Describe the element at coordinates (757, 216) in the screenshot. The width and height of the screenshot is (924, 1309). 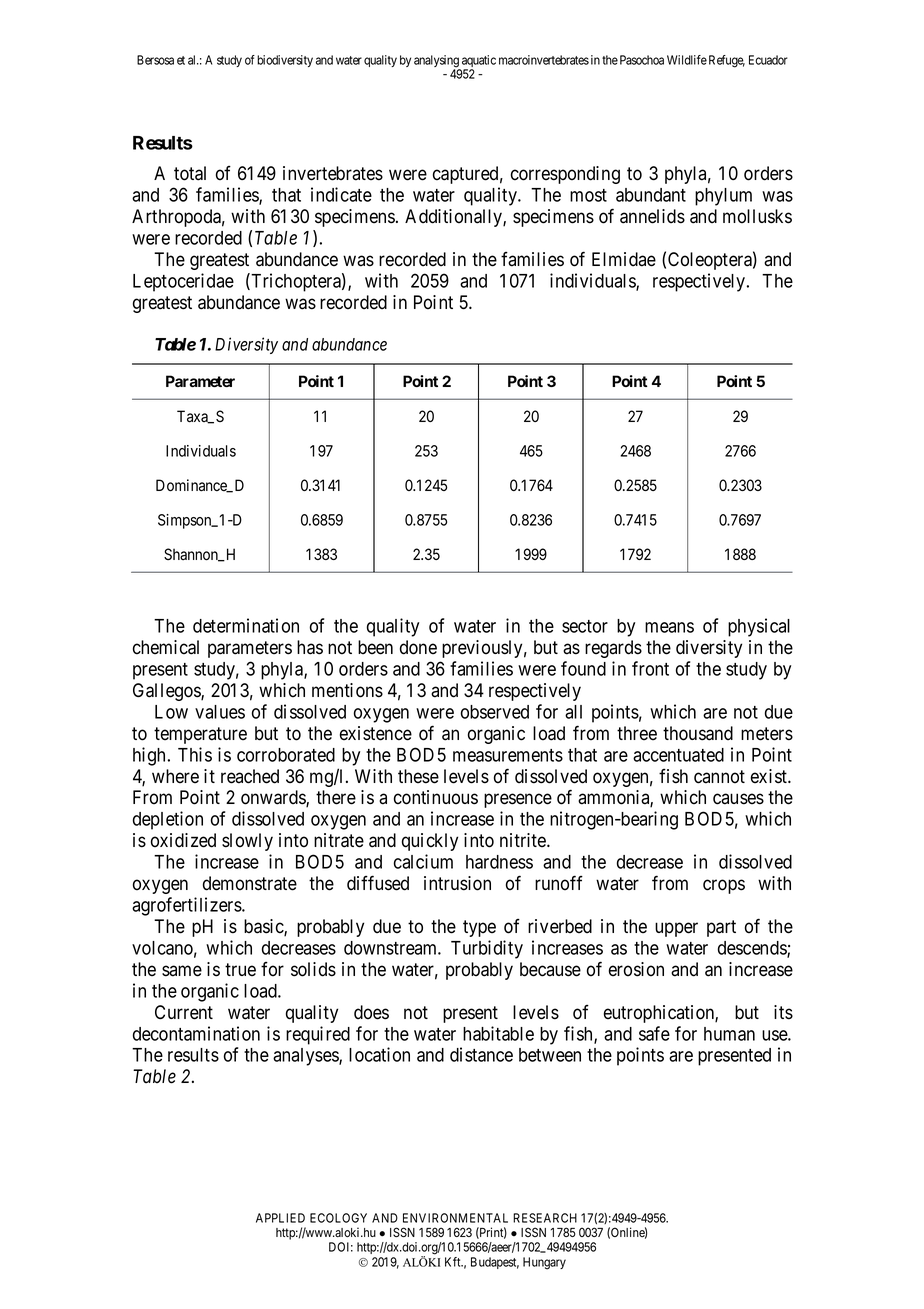
I see `mollusks` at that location.
